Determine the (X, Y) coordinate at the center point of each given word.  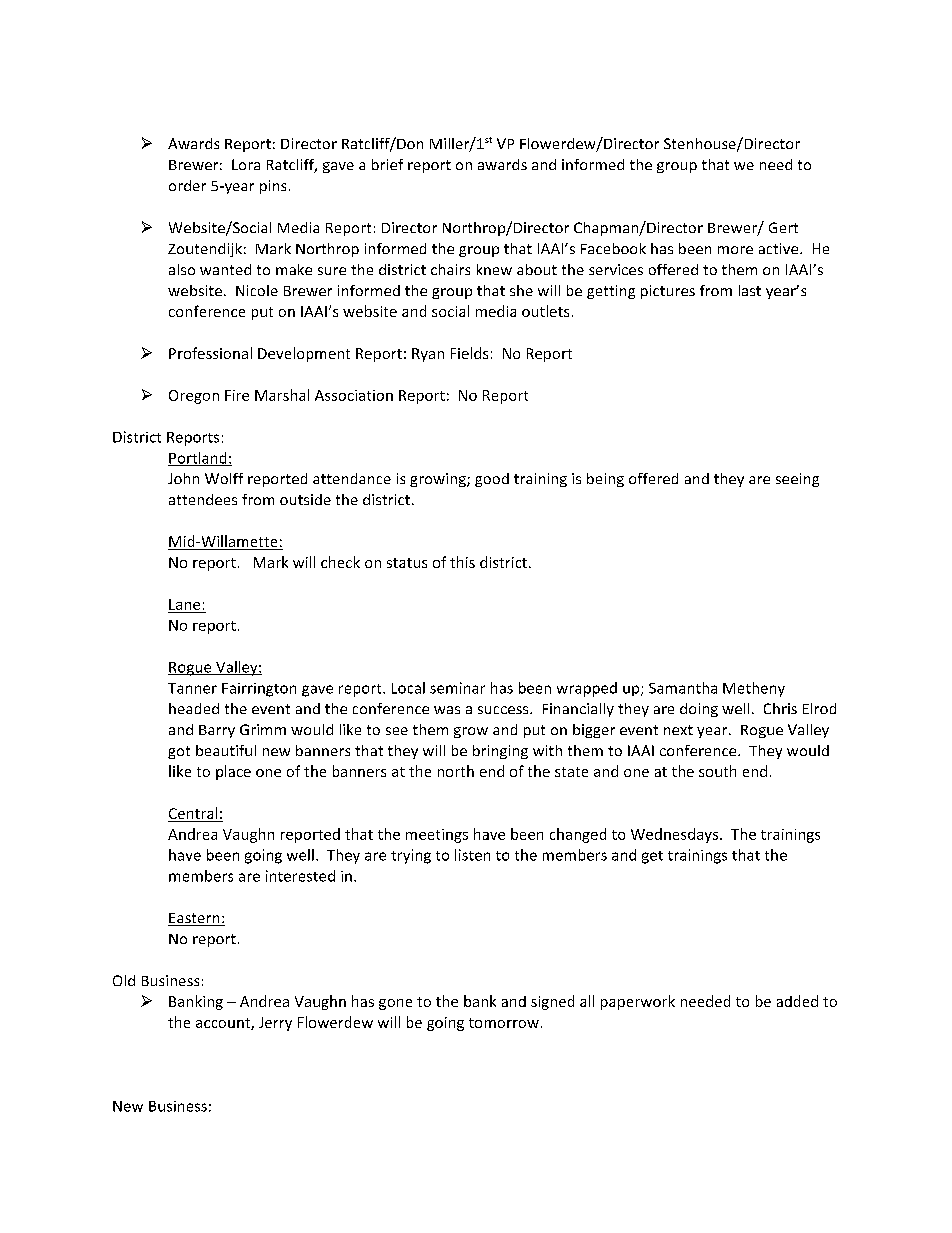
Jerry (275, 1024)
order (187, 185)
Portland (198, 459)
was (447, 710)
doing (699, 710)
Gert (783, 227)
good (492, 480)
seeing (797, 480)
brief (387, 164)
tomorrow (504, 1023)
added (797, 1001)
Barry (217, 731)
